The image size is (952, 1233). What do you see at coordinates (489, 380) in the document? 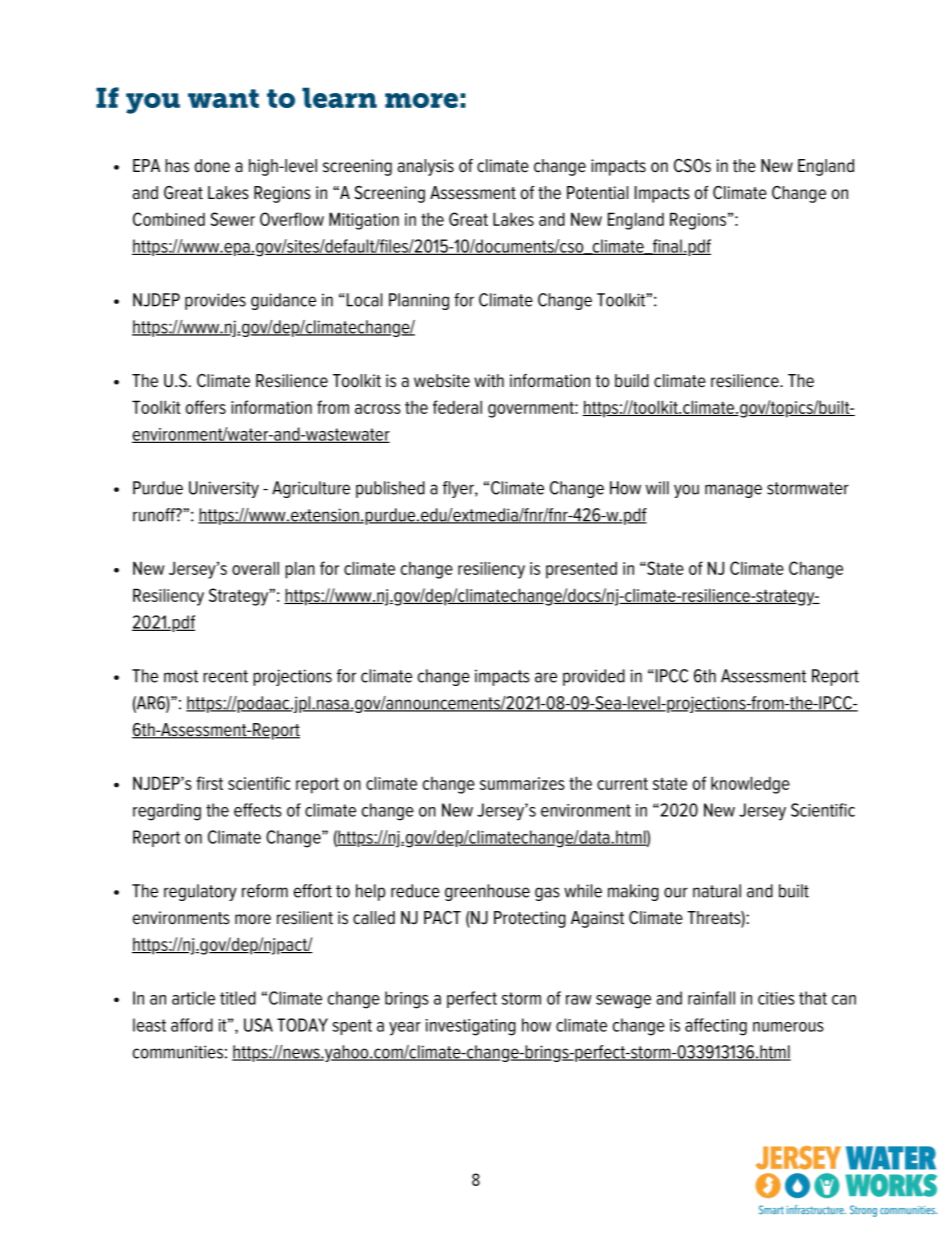
I see `with` at bounding box center [489, 380].
